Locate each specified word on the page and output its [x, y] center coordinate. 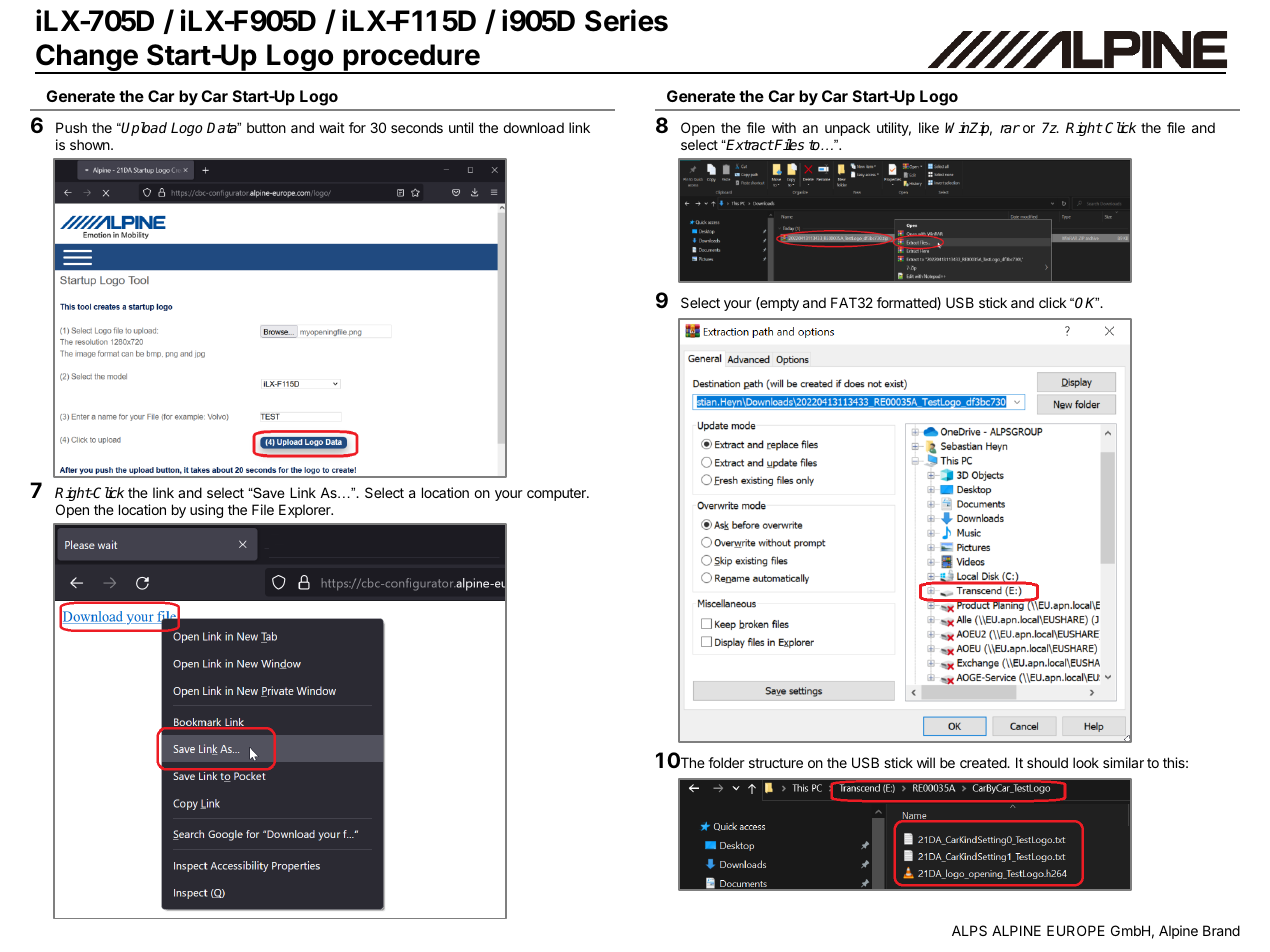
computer [557, 494]
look [1086, 762]
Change [87, 59]
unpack [847, 129]
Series [626, 20]
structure [776, 763]
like [929, 127]
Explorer [306, 511]
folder [726, 762]
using [206, 511]
